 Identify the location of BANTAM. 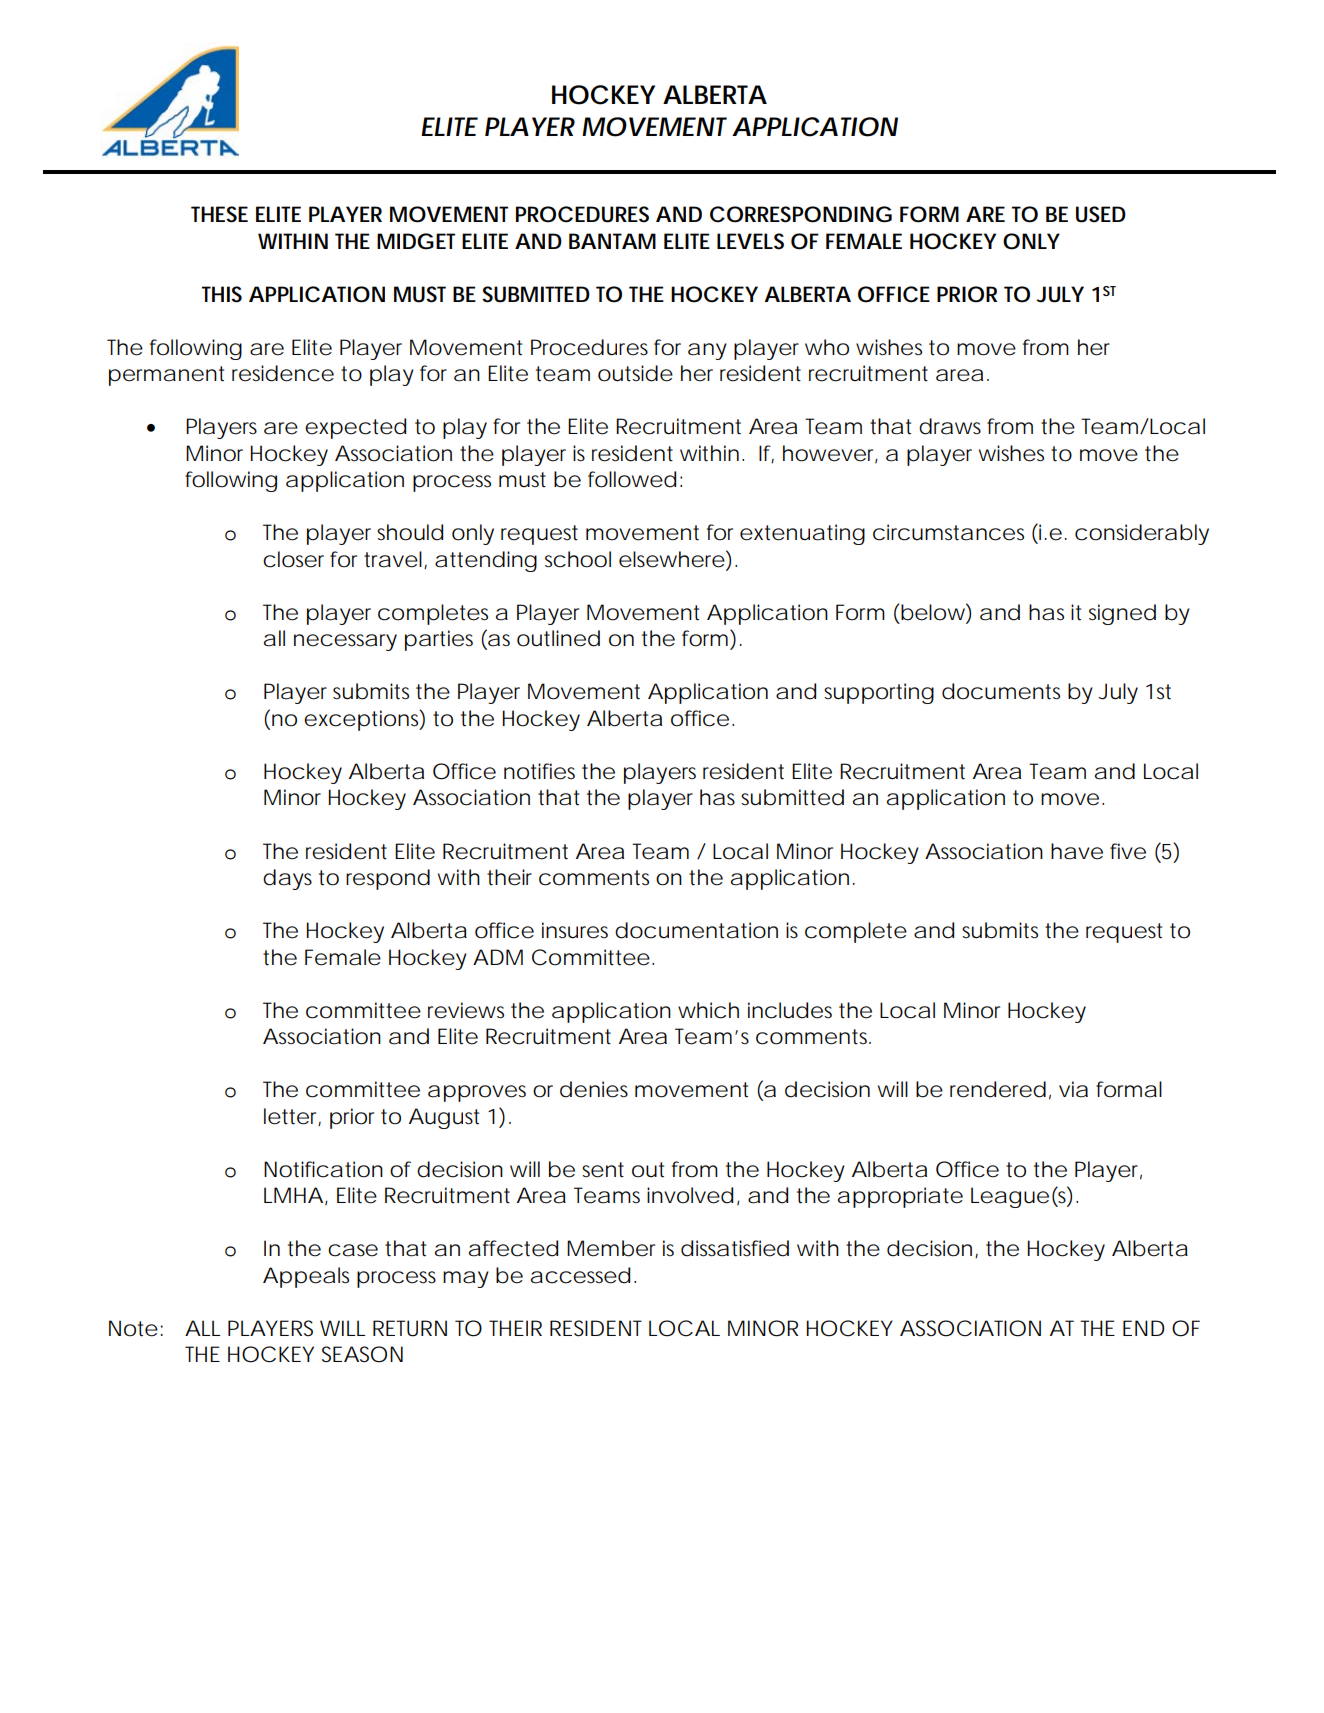
(612, 241).
